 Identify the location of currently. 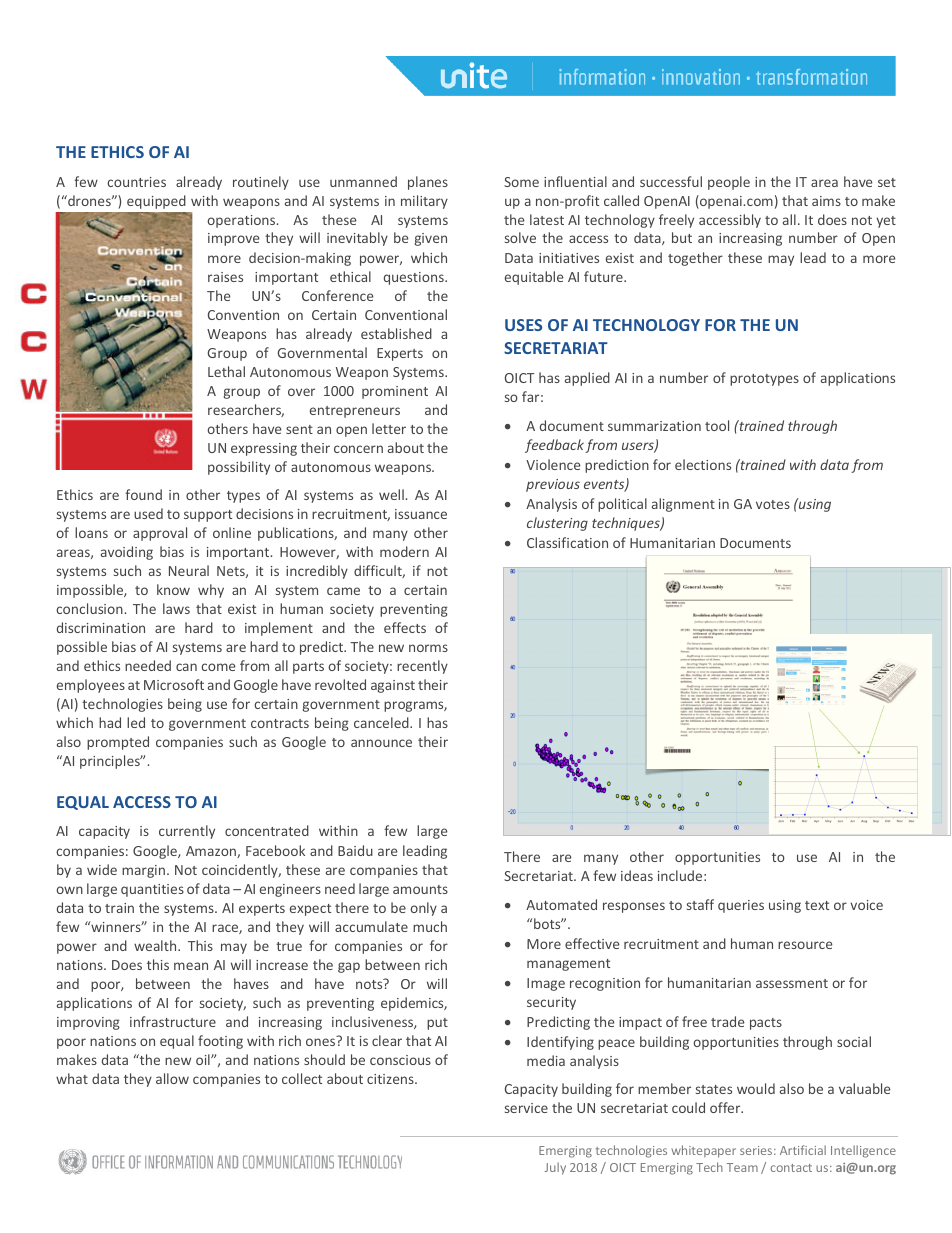
(187, 832).
